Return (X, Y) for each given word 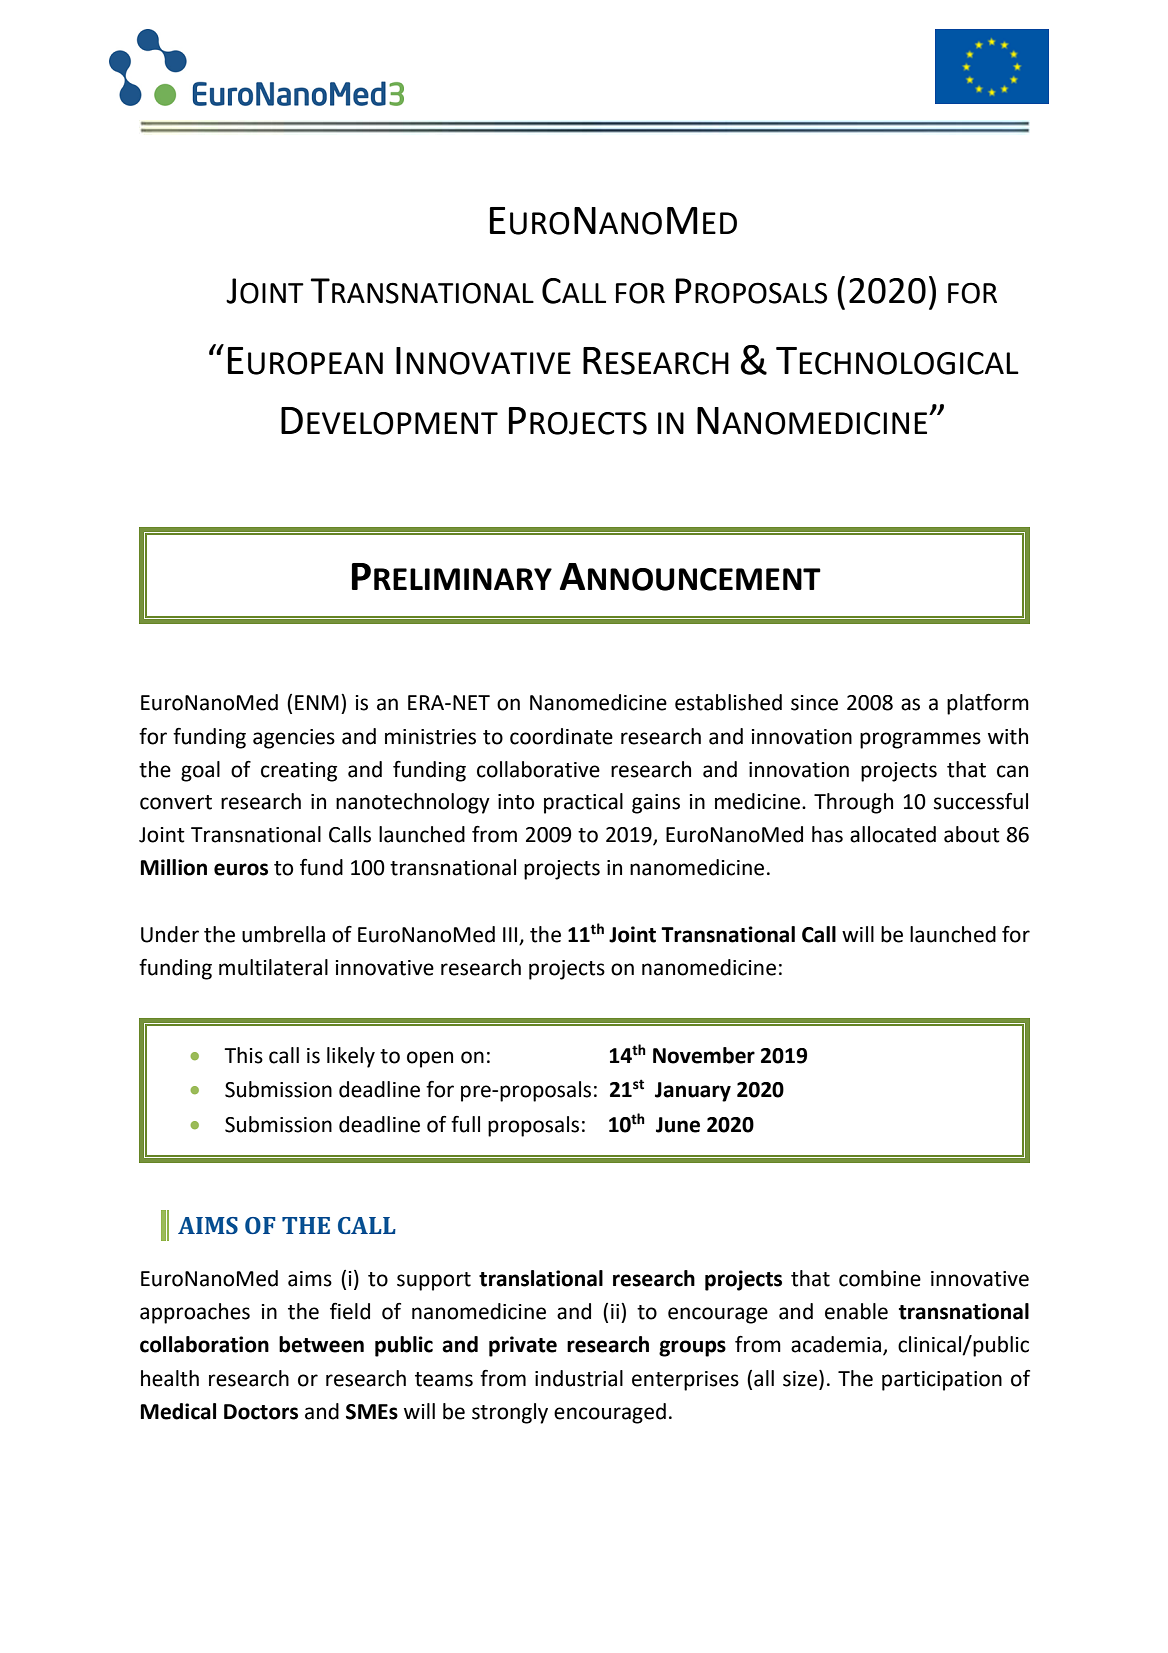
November (704, 1055)
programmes (920, 740)
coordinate (561, 736)
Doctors (261, 1412)
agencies (294, 739)
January (693, 1092)
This (243, 1055)
